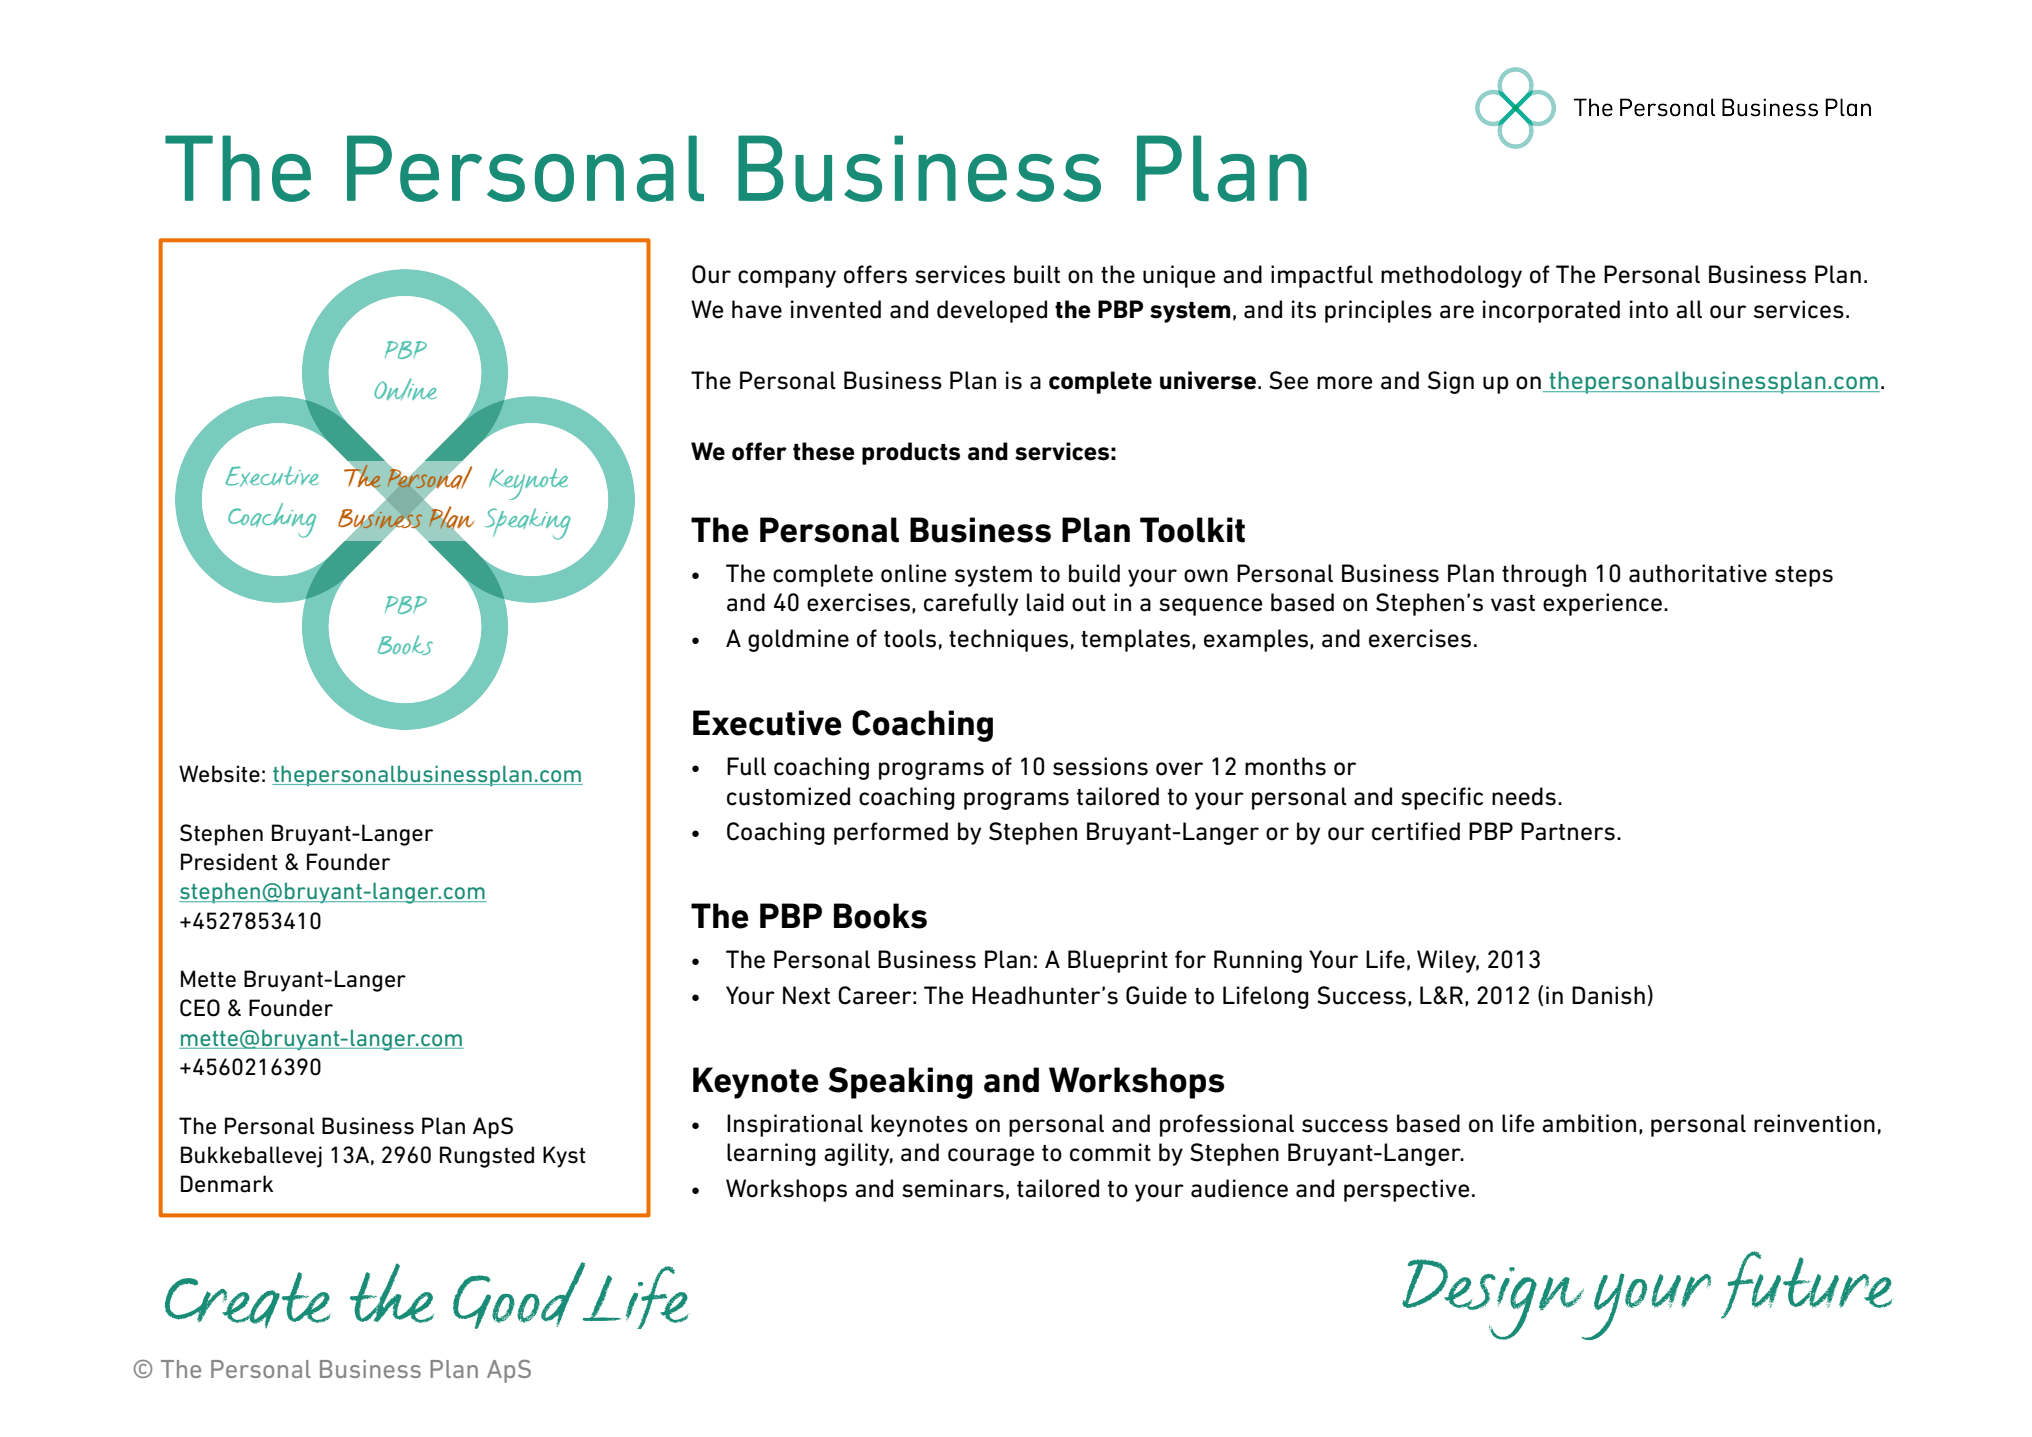 This image has height=1437, width=2032. Describe the element at coordinates (219, 774) in the image. I see `Website` at that location.
